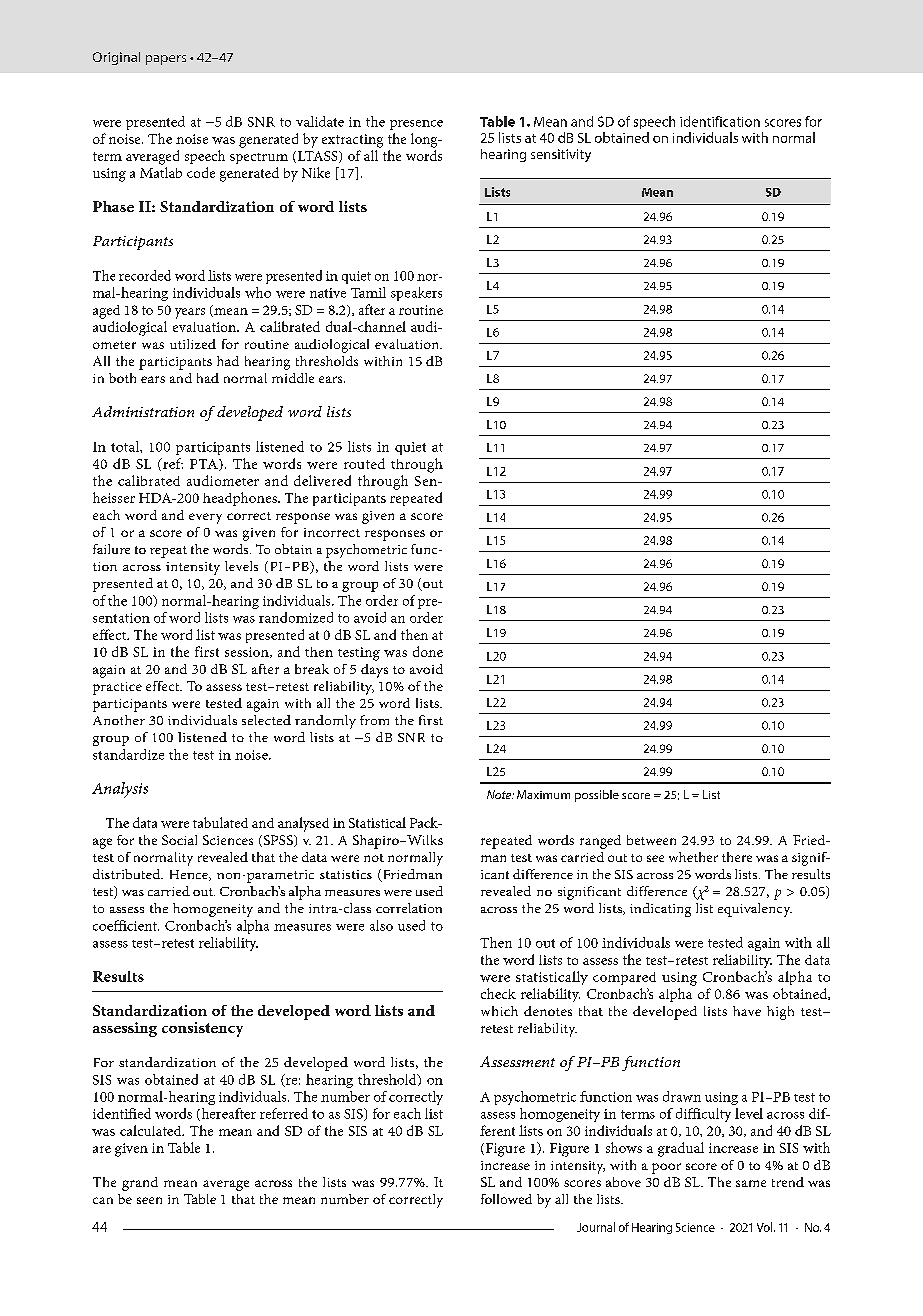 The width and height of the document is (923, 1316). I want to click on sensitivity, so click(561, 155).
